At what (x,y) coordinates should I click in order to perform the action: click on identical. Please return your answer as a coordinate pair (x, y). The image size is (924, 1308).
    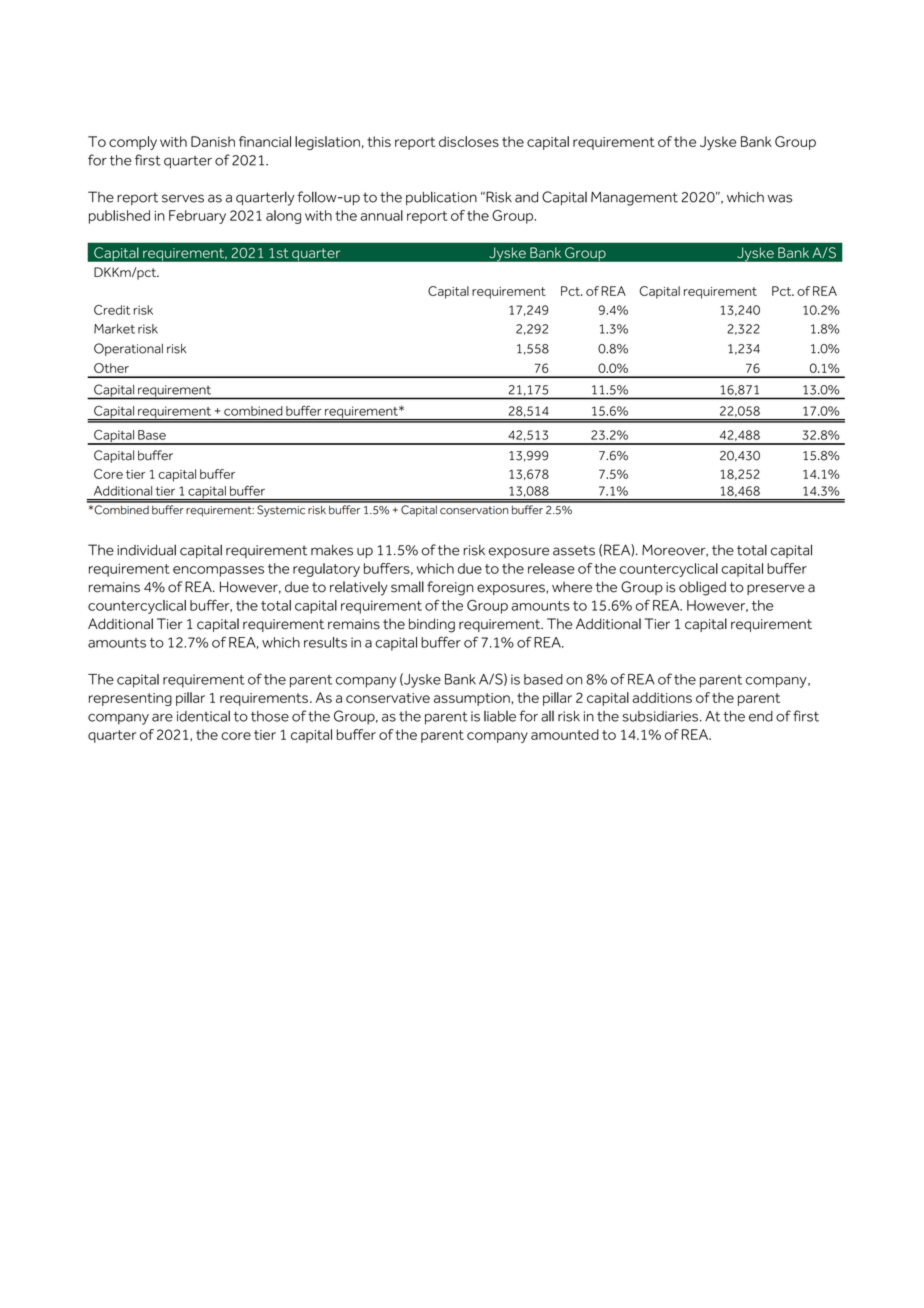
    Looking at the image, I should click on (203, 716).
